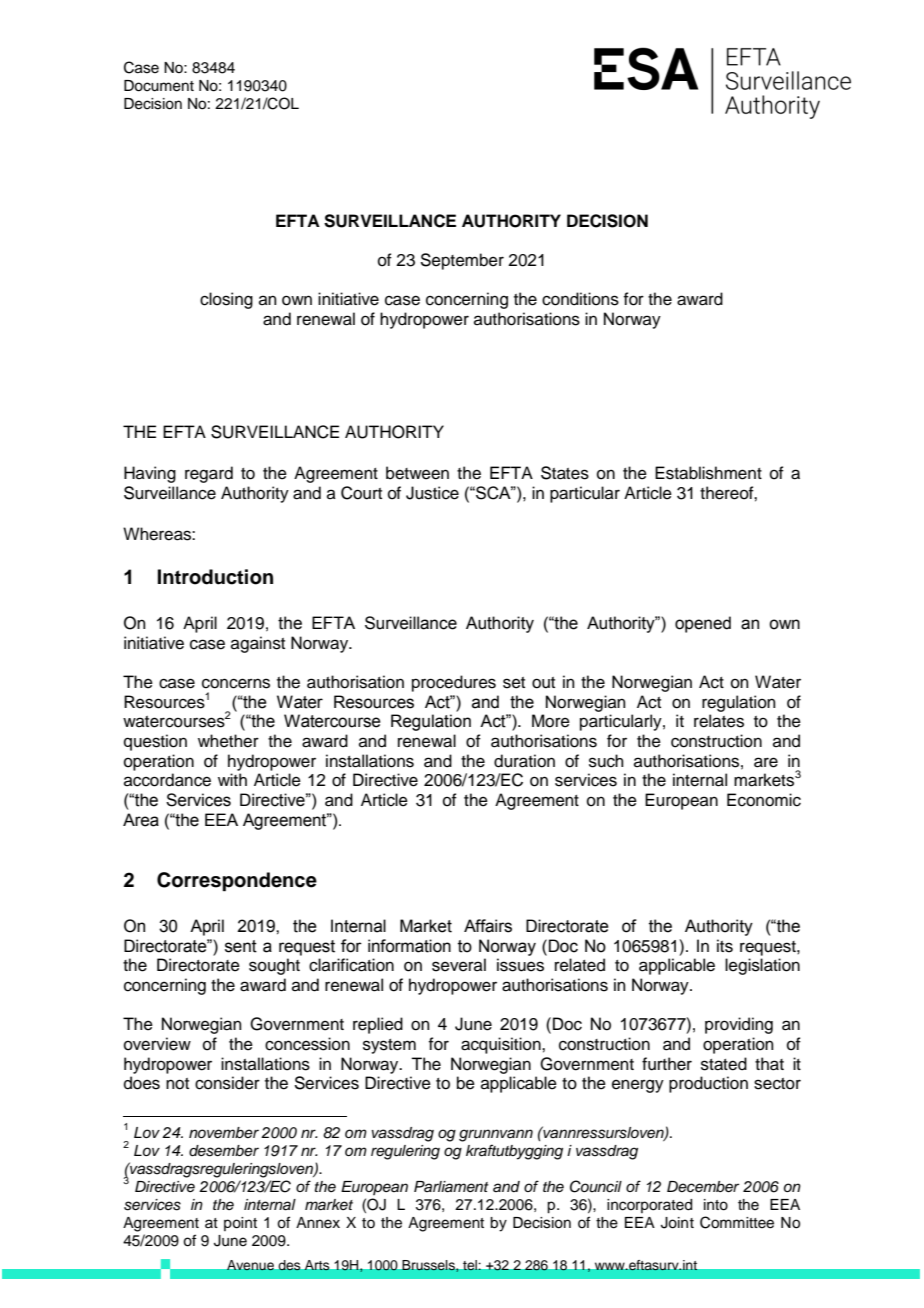 The height and width of the screenshot is (1308, 924). What do you see at coordinates (209, 474) in the screenshot?
I see `regard` at bounding box center [209, 474].
